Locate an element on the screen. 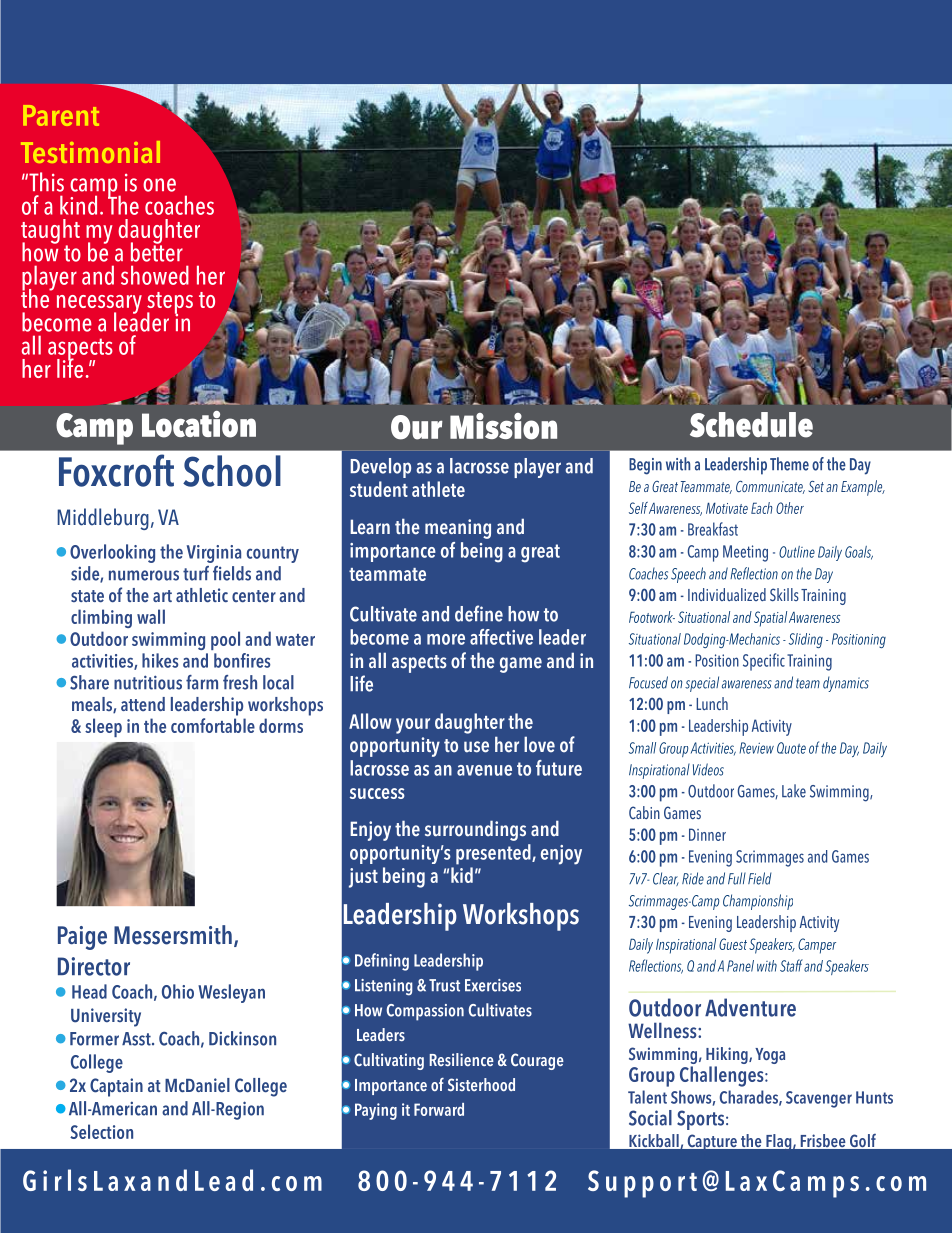 This screenshot has width=952, height=1233. one is located at coordinates (159, 185).
